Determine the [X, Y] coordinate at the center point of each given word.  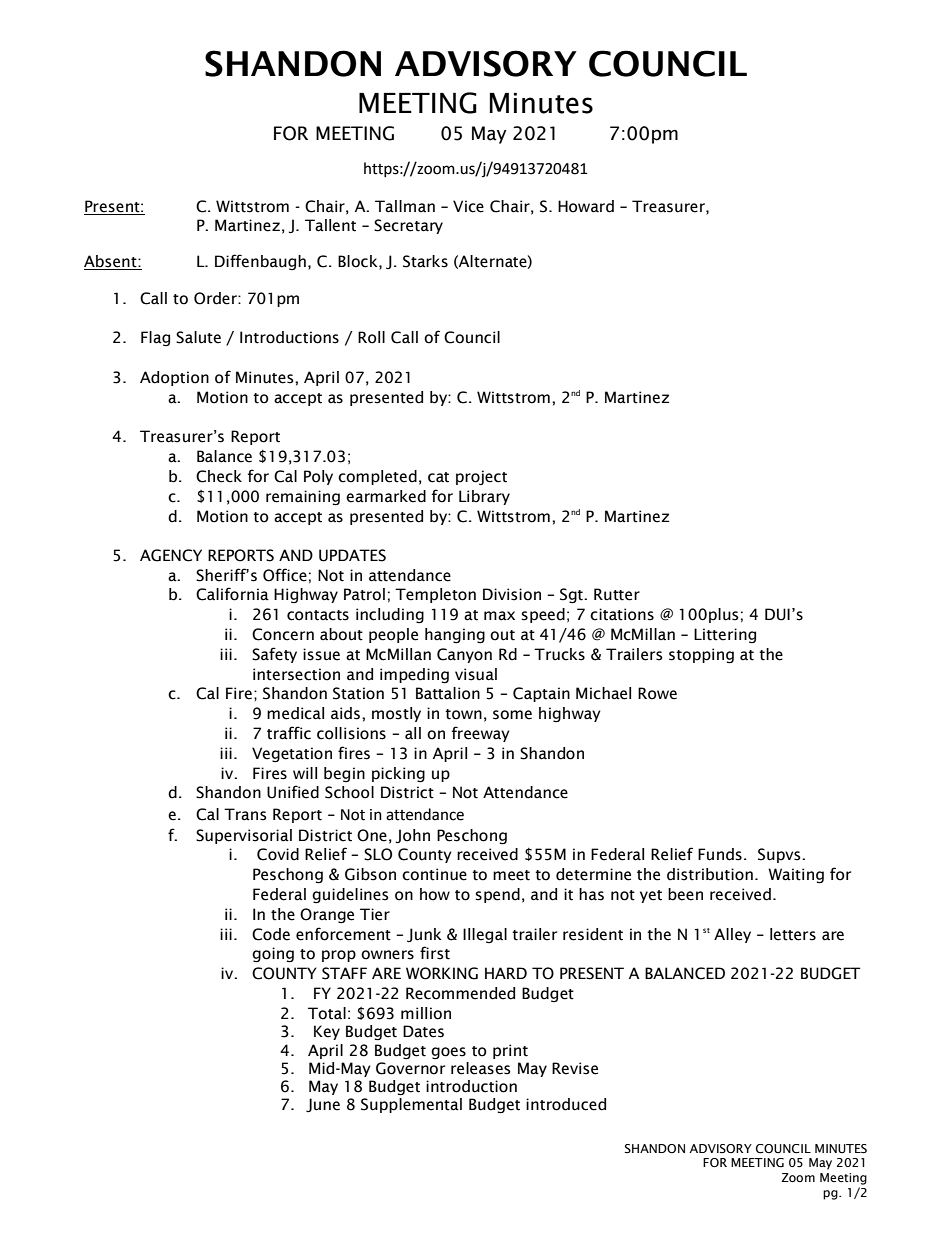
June [323, 1105]
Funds [720, 854]
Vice [468, 206]
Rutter [617, 594]
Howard [586, 206]
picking [398, 775]
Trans [245, 814]
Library [484, 497]
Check [219, 476]
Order [216, 298]
